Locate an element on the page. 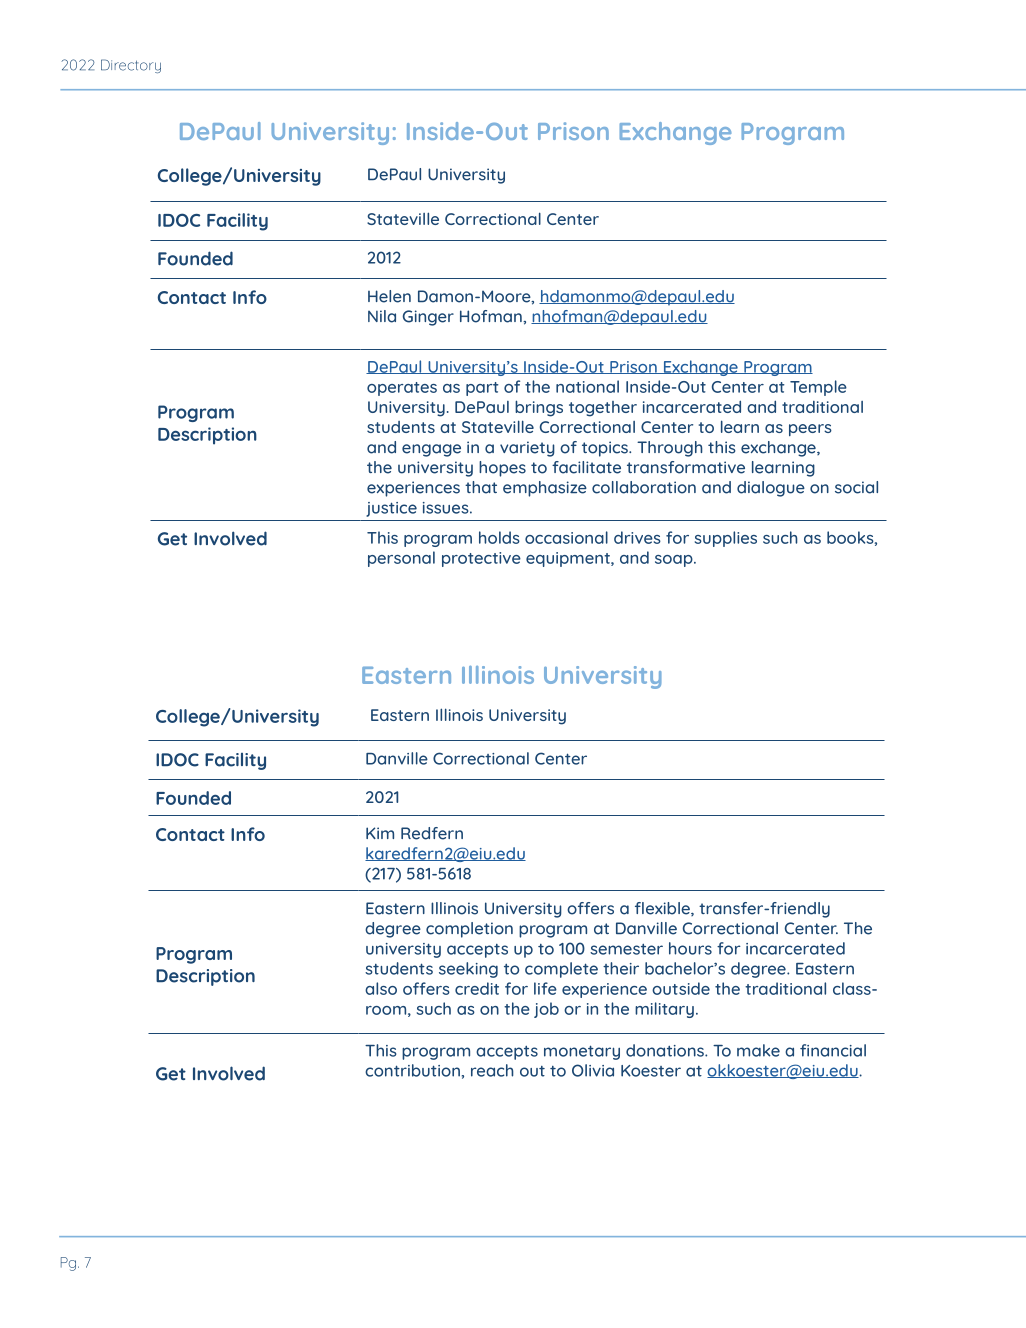  also is located at coordinates (381, 988).
